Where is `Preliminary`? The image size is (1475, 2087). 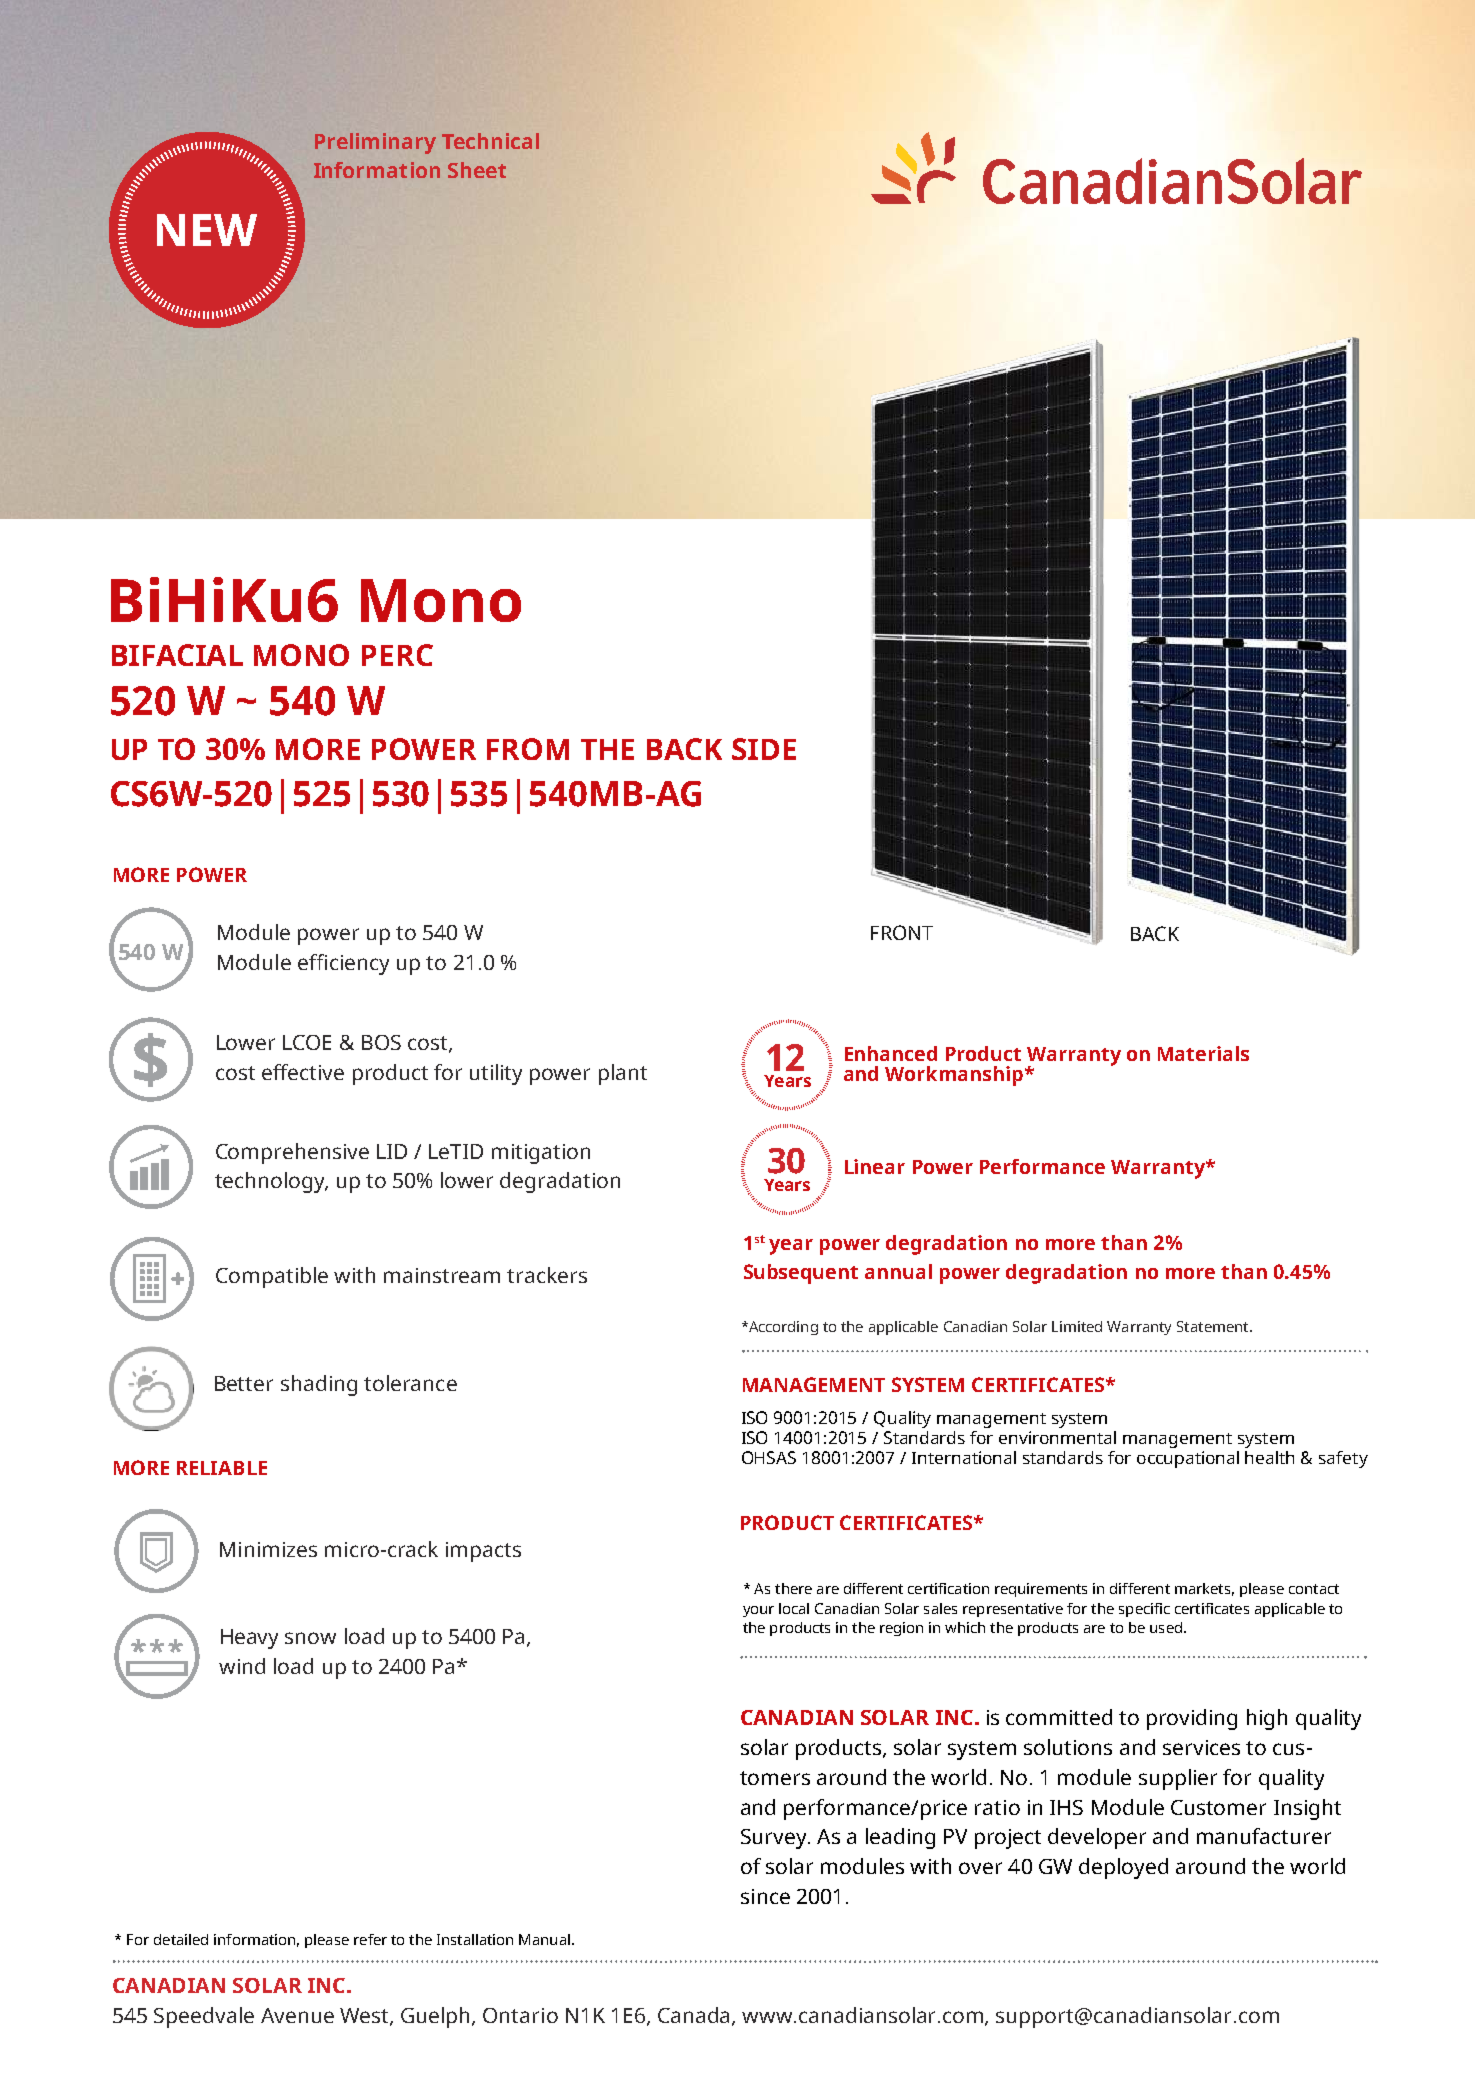 Preliminary is located at coordinates (375, 143).
